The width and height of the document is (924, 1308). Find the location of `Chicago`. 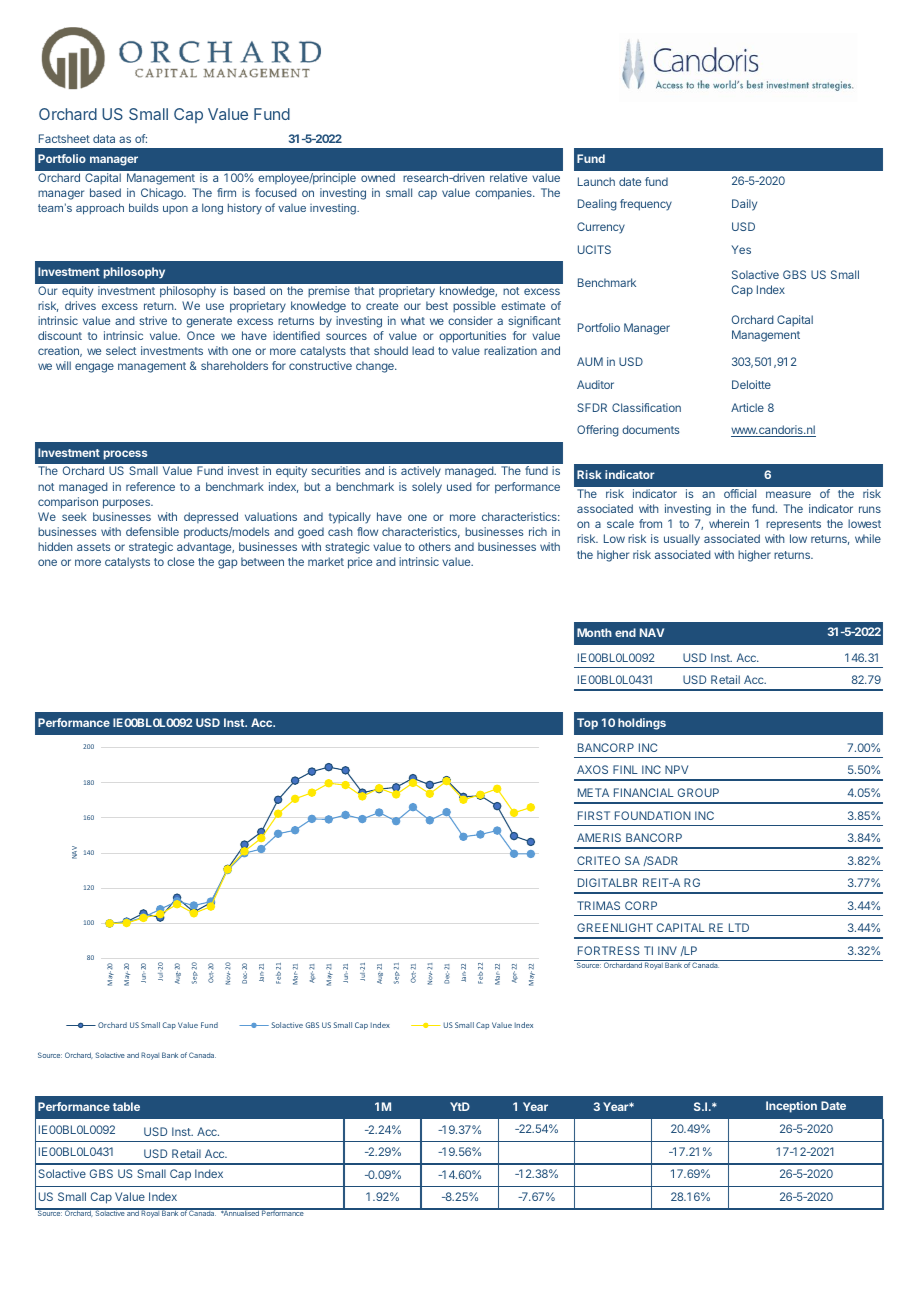

Chicago is located at coordinates (163, 194).
